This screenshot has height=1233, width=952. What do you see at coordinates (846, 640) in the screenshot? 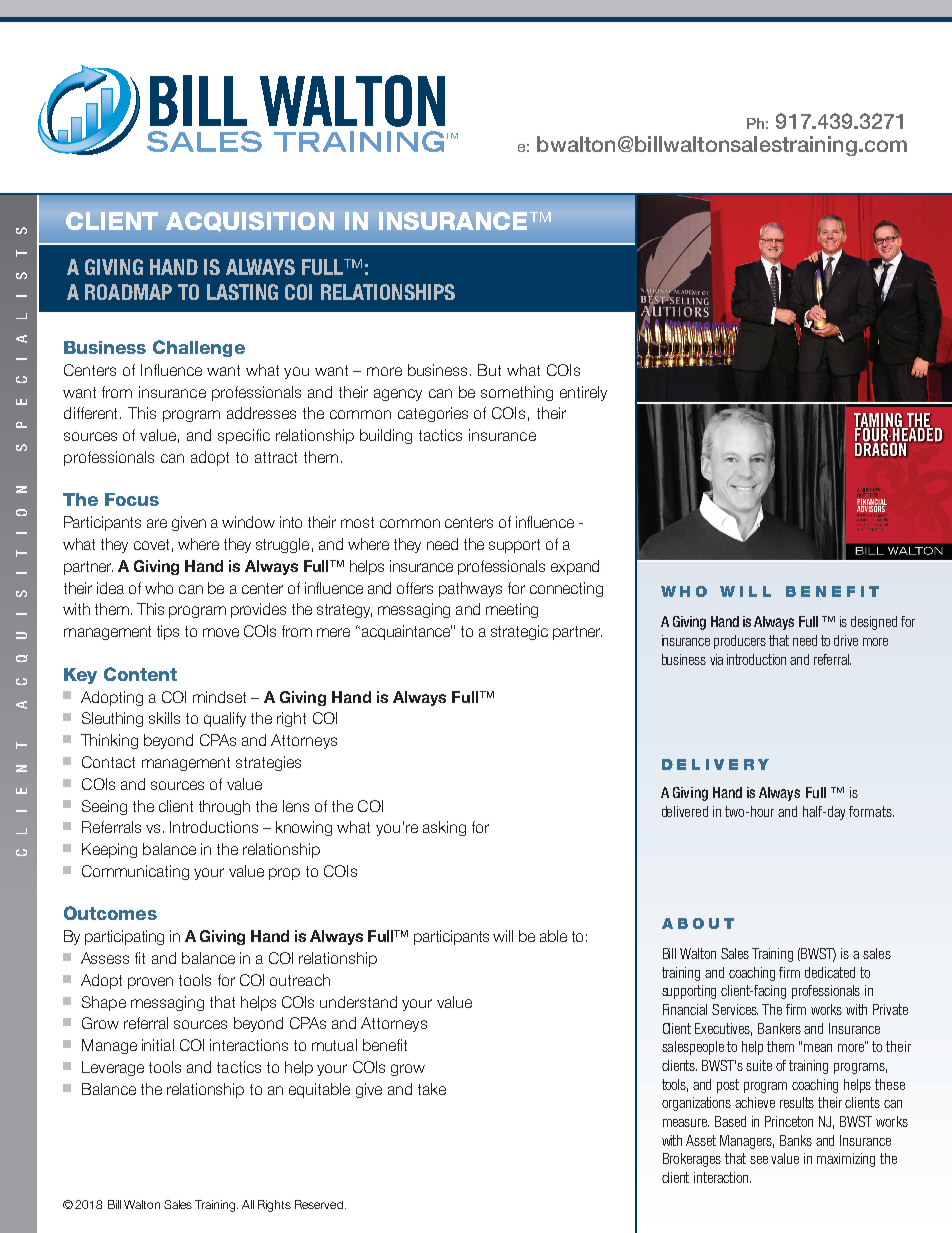
I see `drive` at bounding box center [846, 640].
